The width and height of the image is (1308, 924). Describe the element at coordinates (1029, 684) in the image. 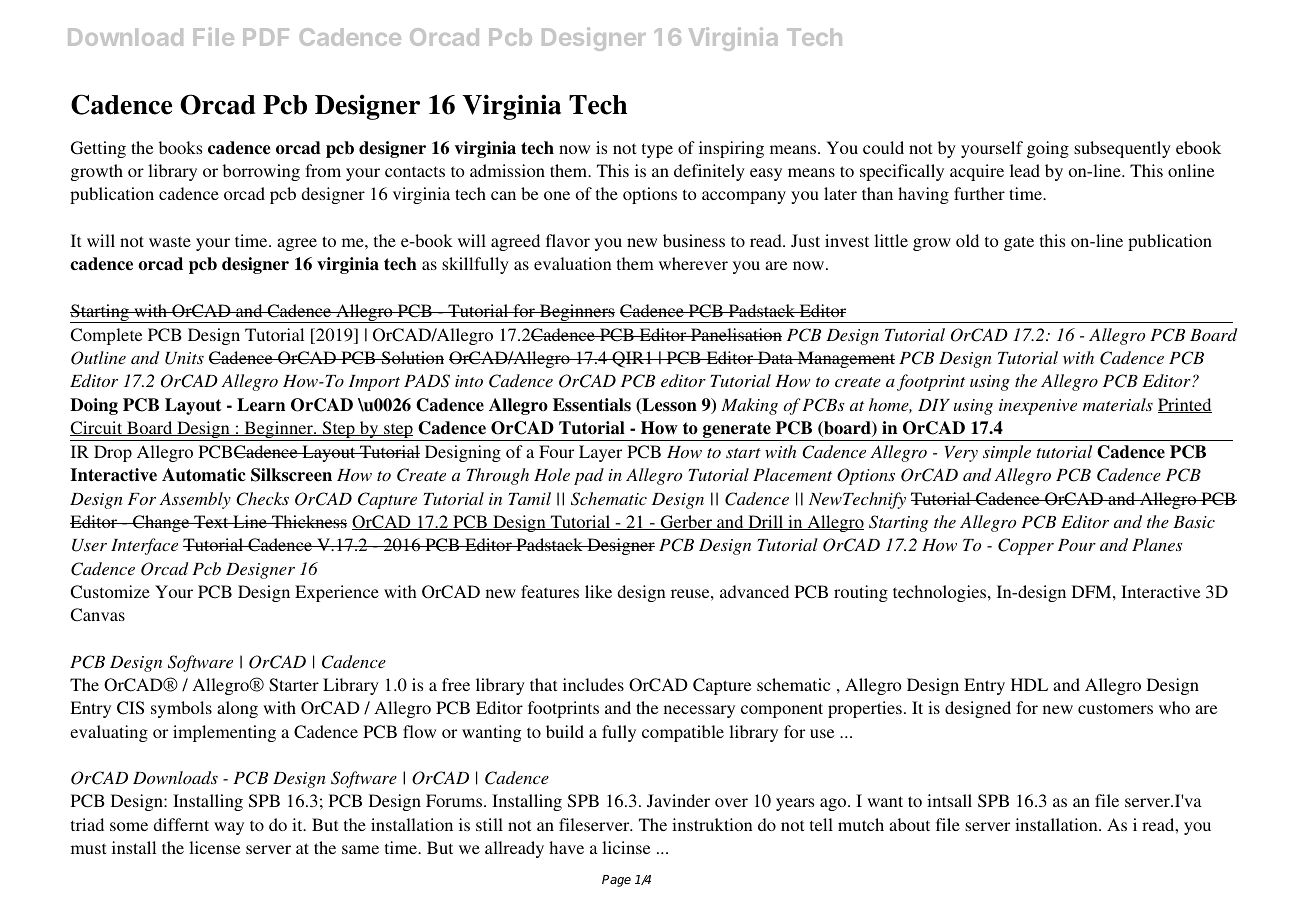

I see `HDL` at that location.
